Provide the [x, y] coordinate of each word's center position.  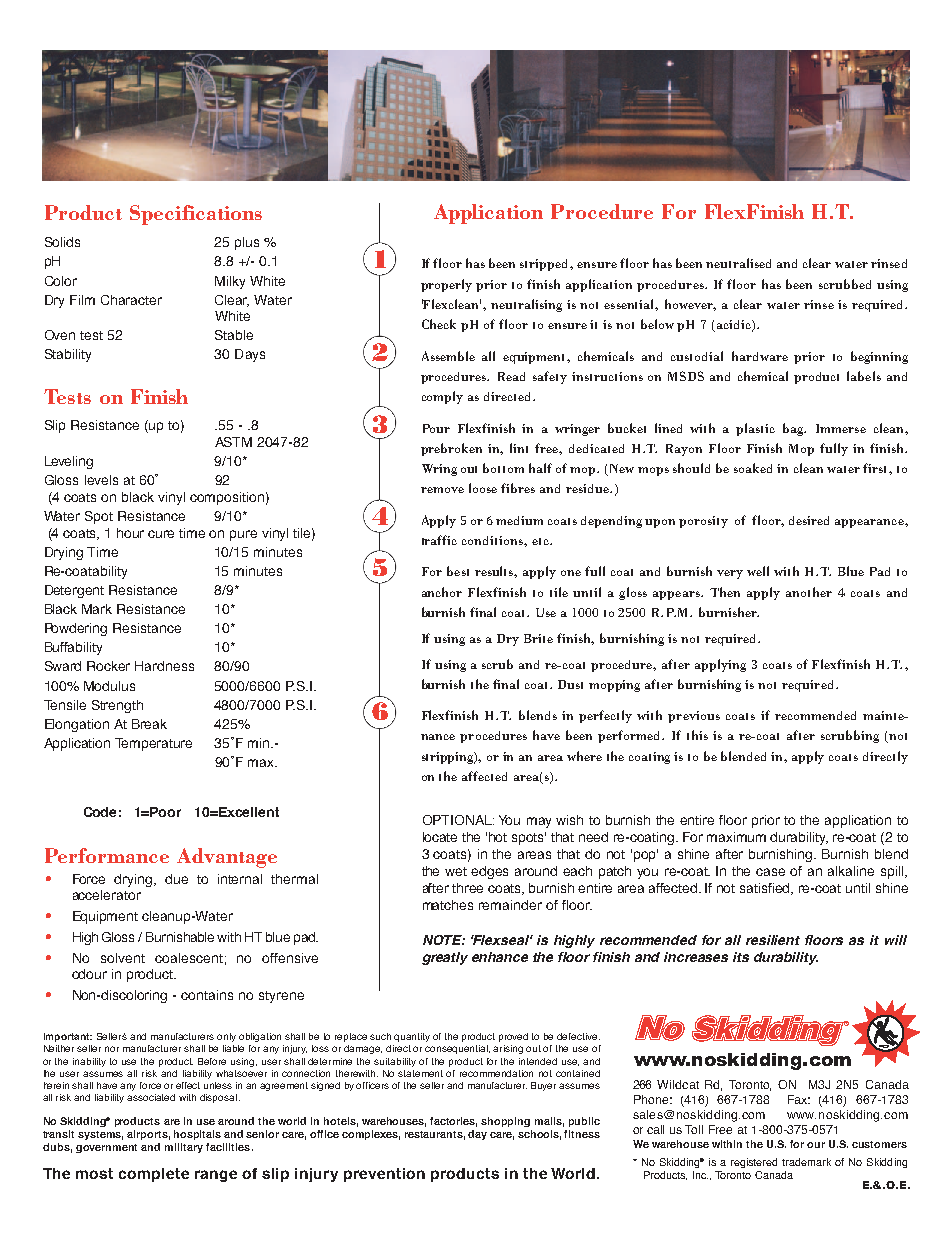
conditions [493, 540]
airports [148, 1135]
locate [440, 837]
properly [446, 285]
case [770, 872]
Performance [107, 855]
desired [809, 520]
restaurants [435, 1135]
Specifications [196, 215]
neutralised [738, 263]
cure [161, 534]
